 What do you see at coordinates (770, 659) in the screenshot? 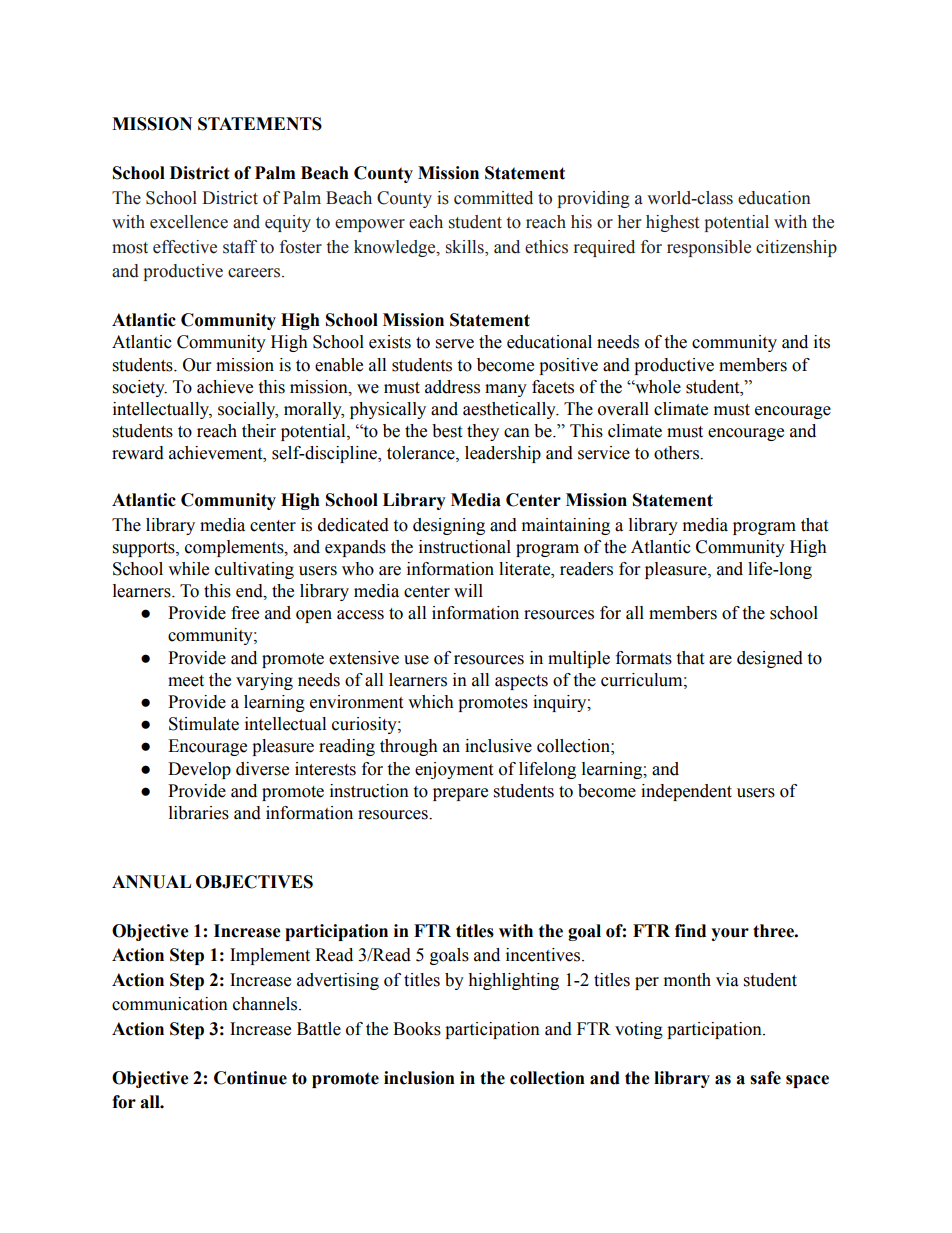
I see `designed` at bounding box center [770, 659].
